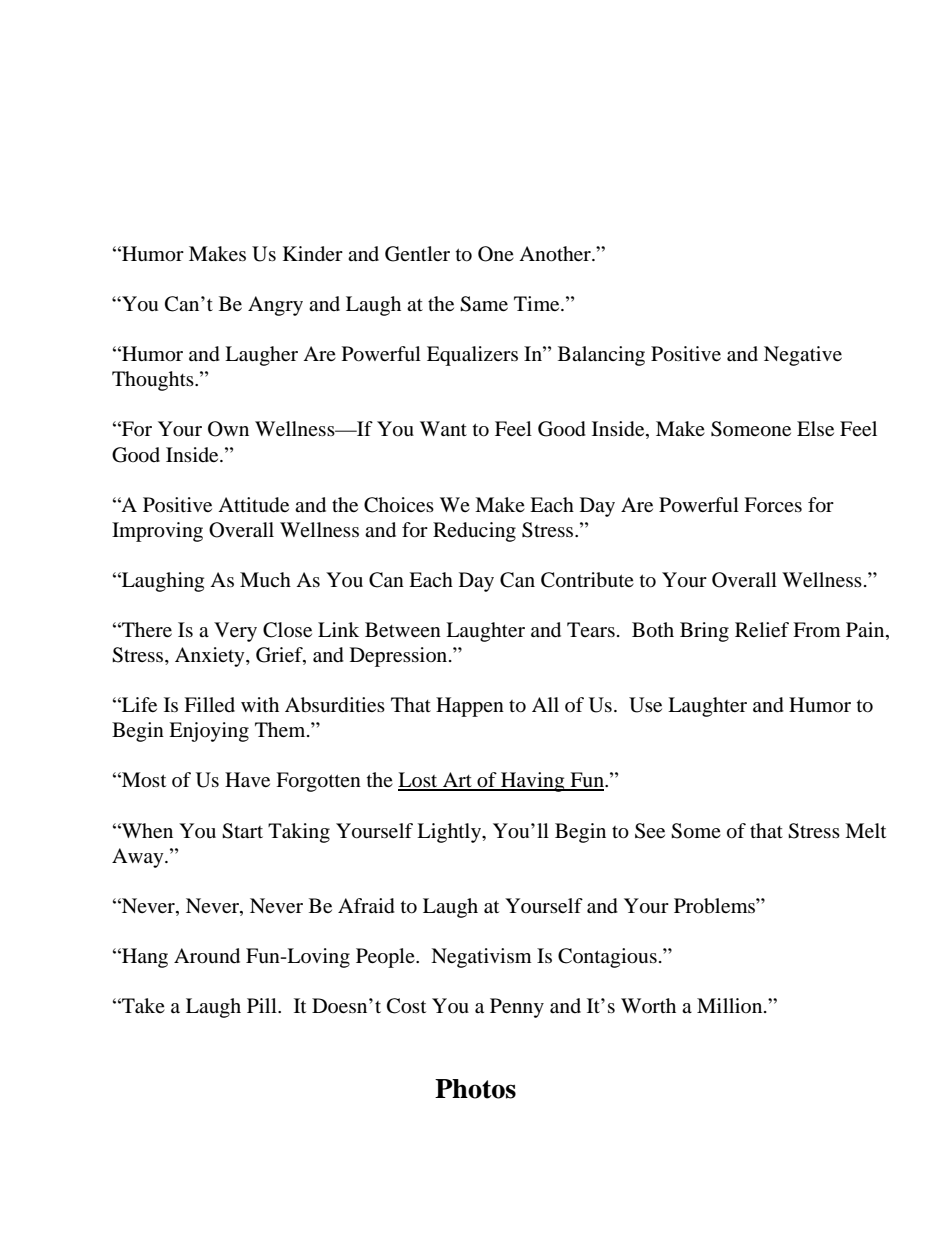  What do you see at coordinates (484, 304) in the document?
I see `Same` at bounding box center [484, 304].
